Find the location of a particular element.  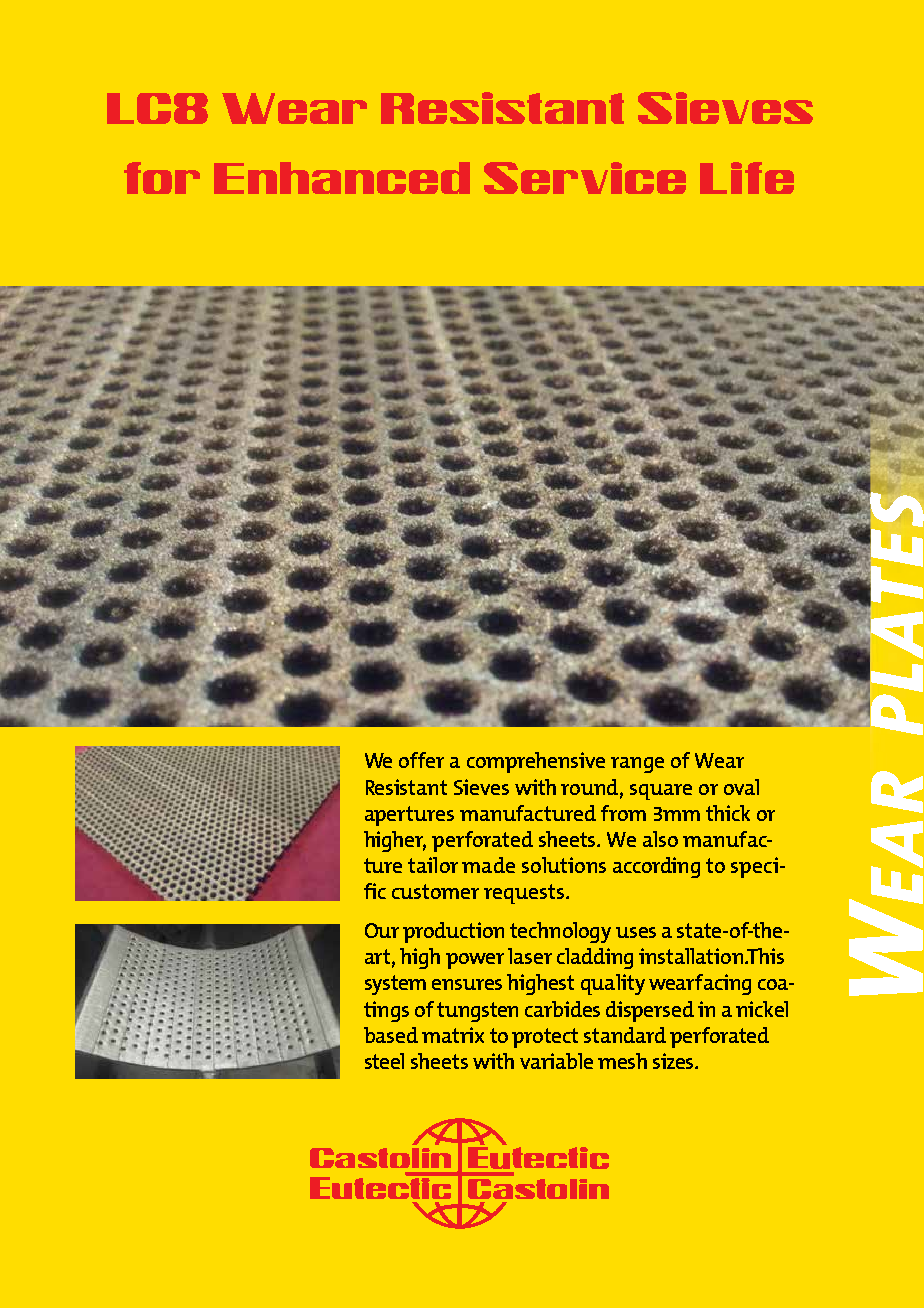

protect is located at coordinates (545, 1038).
